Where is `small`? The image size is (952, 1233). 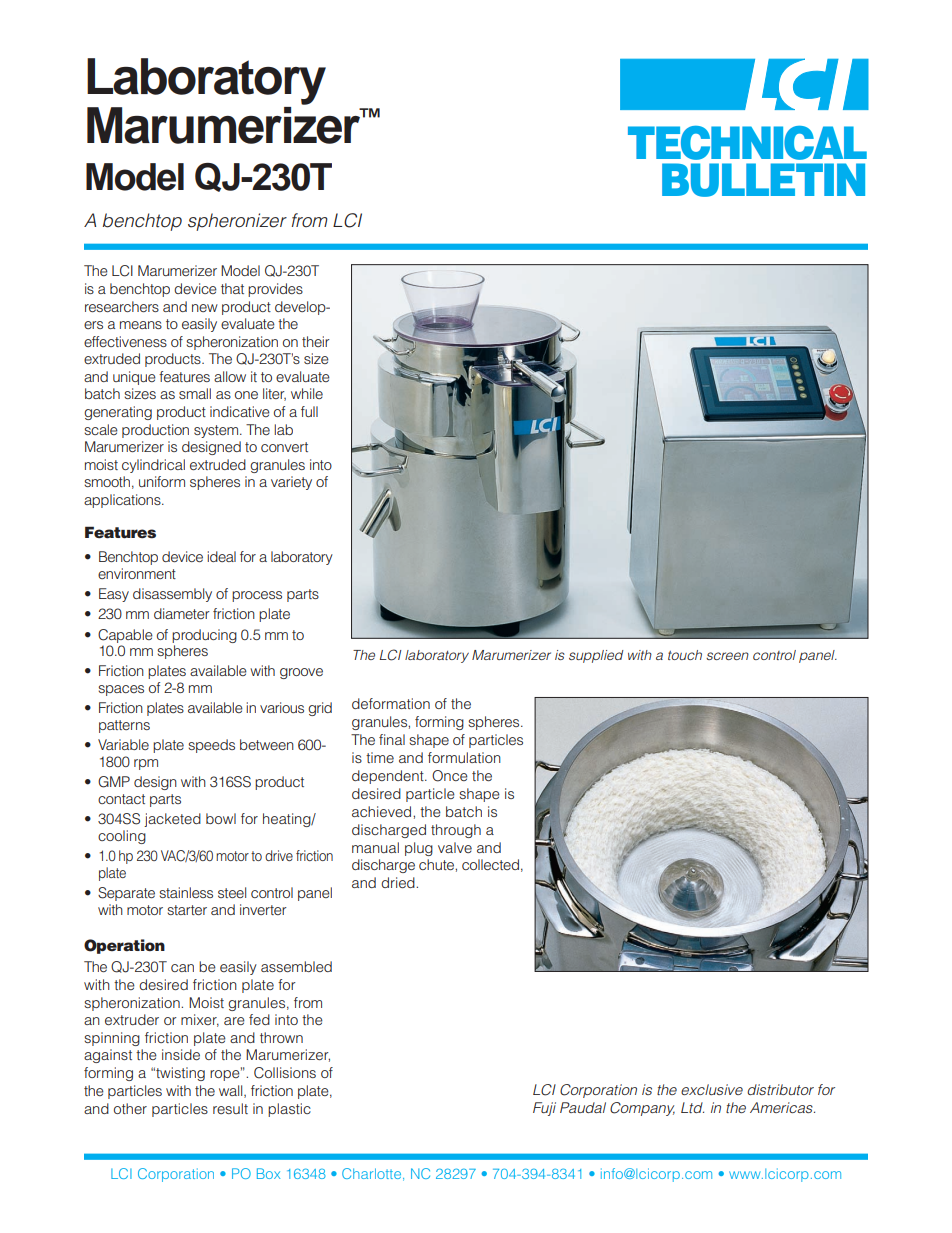
small is located at coordinates (195, 393).
